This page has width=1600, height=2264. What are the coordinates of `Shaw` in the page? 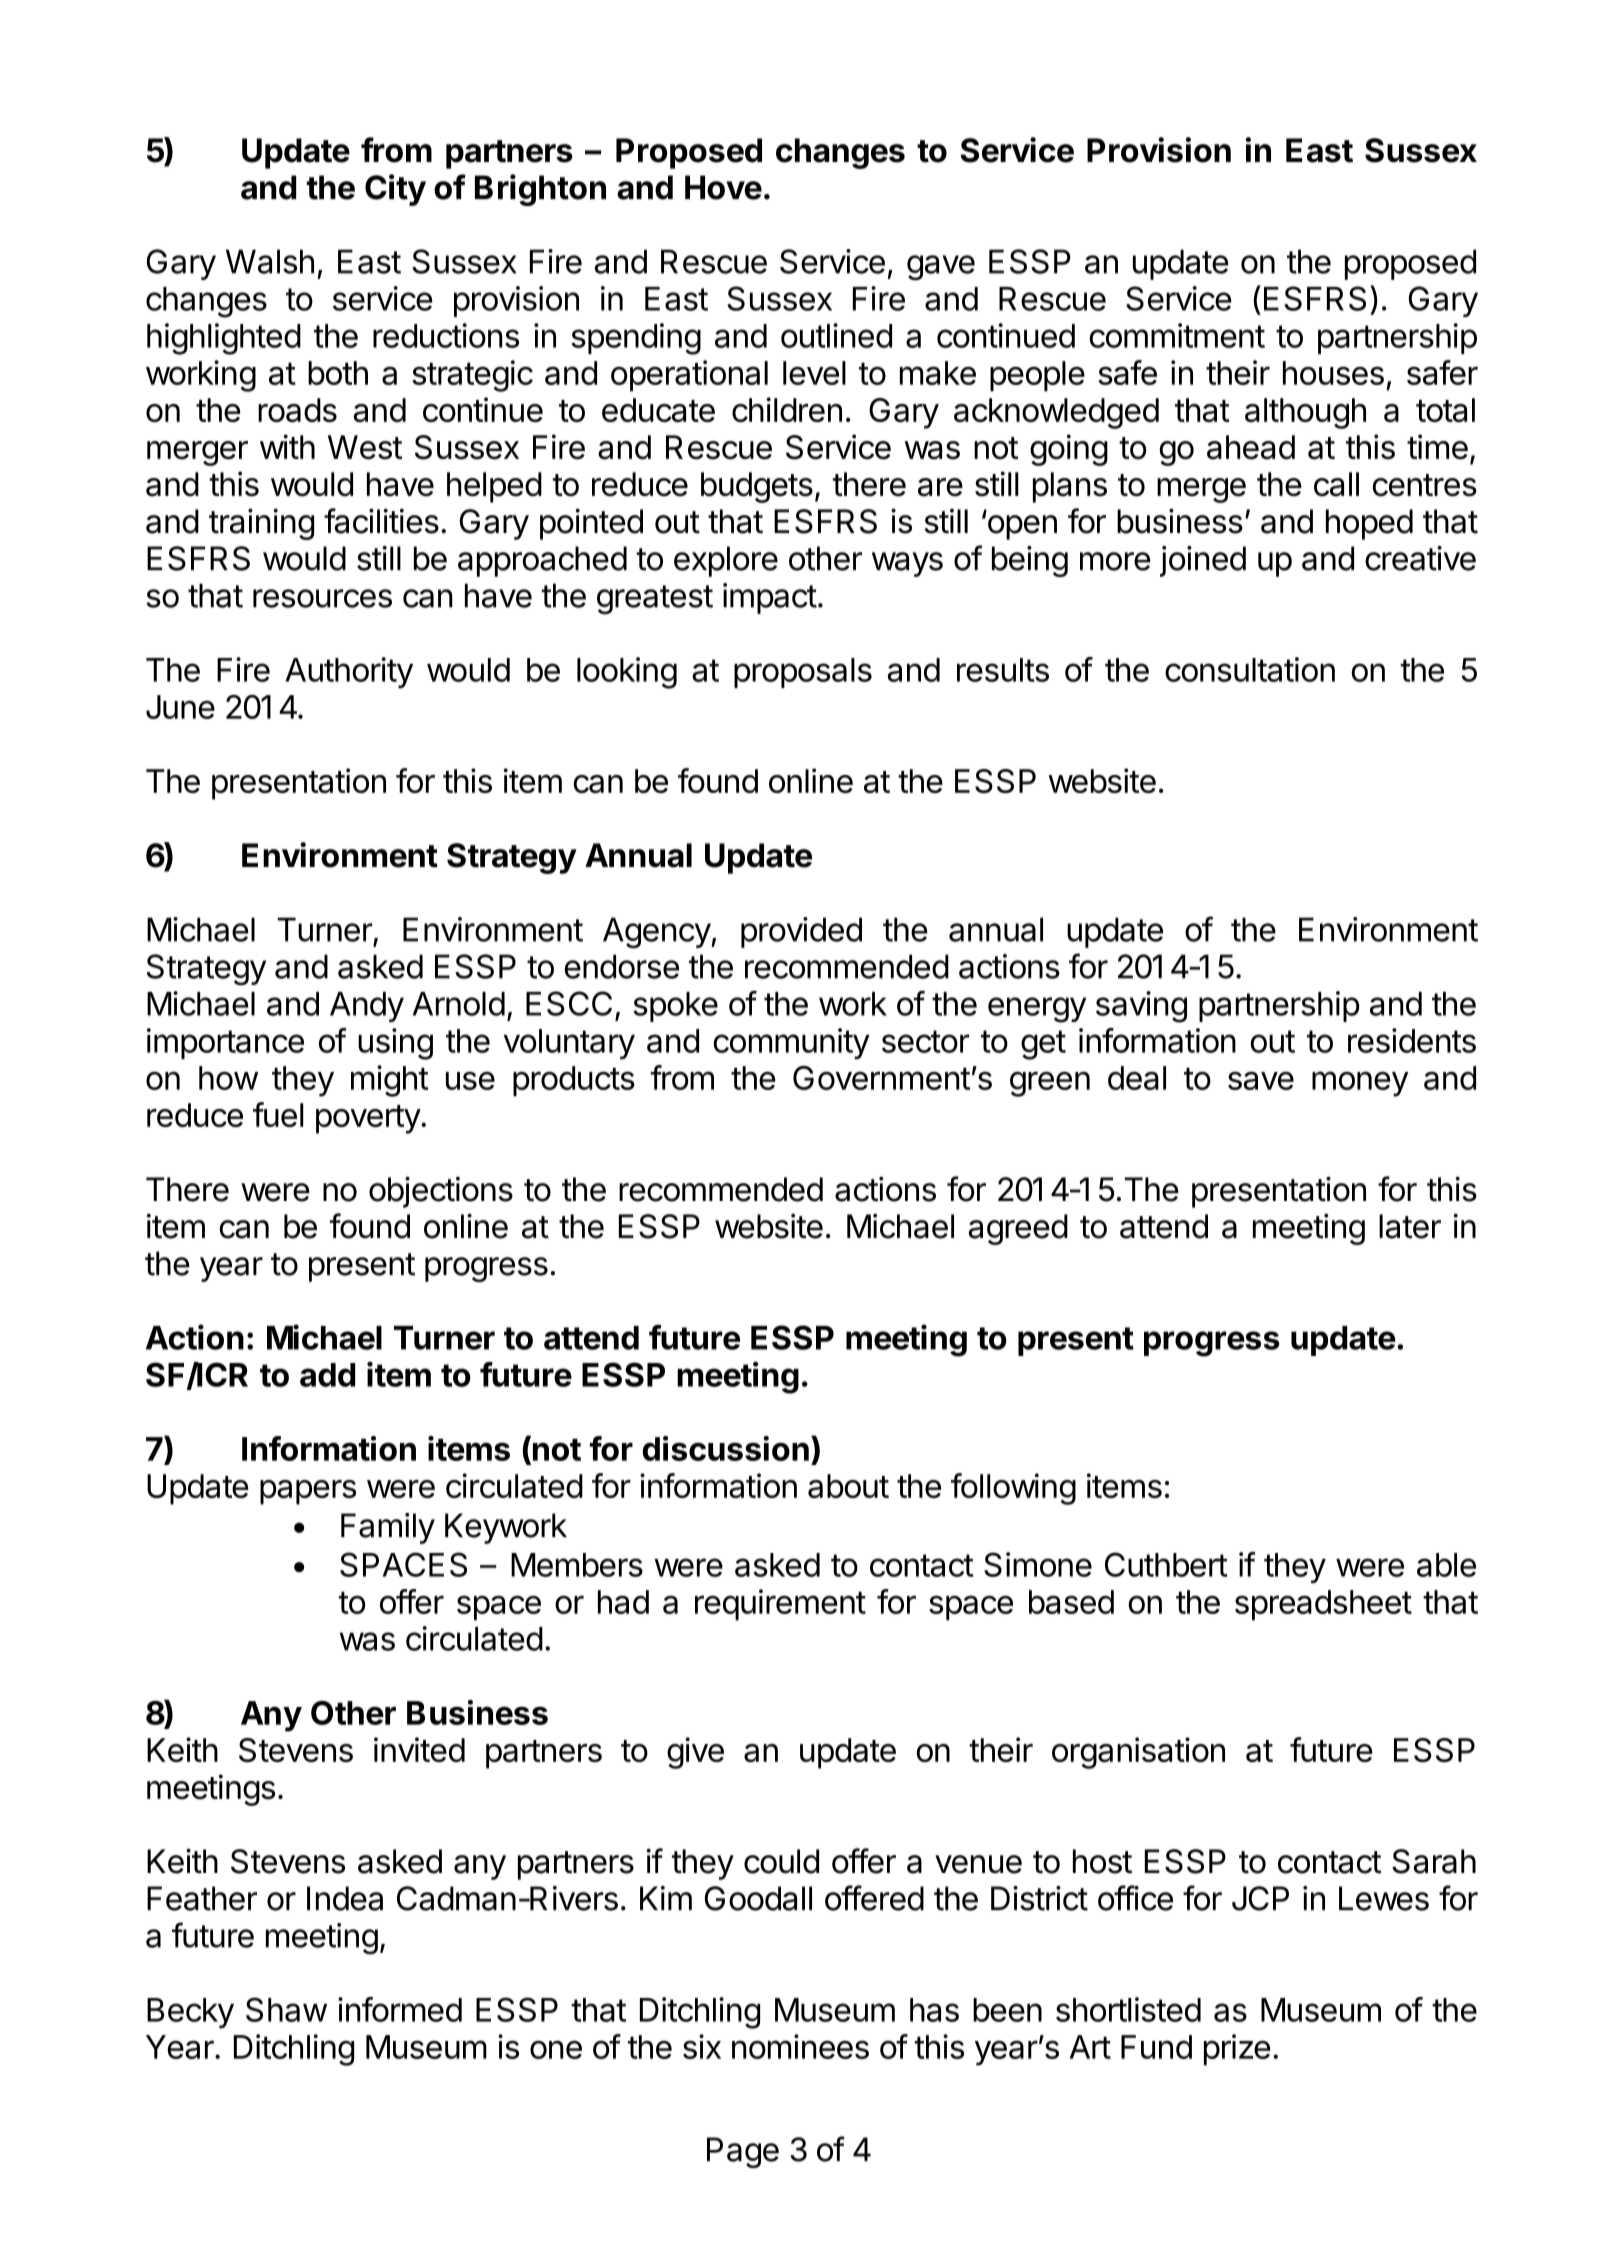 It's located at (286, 2009).
